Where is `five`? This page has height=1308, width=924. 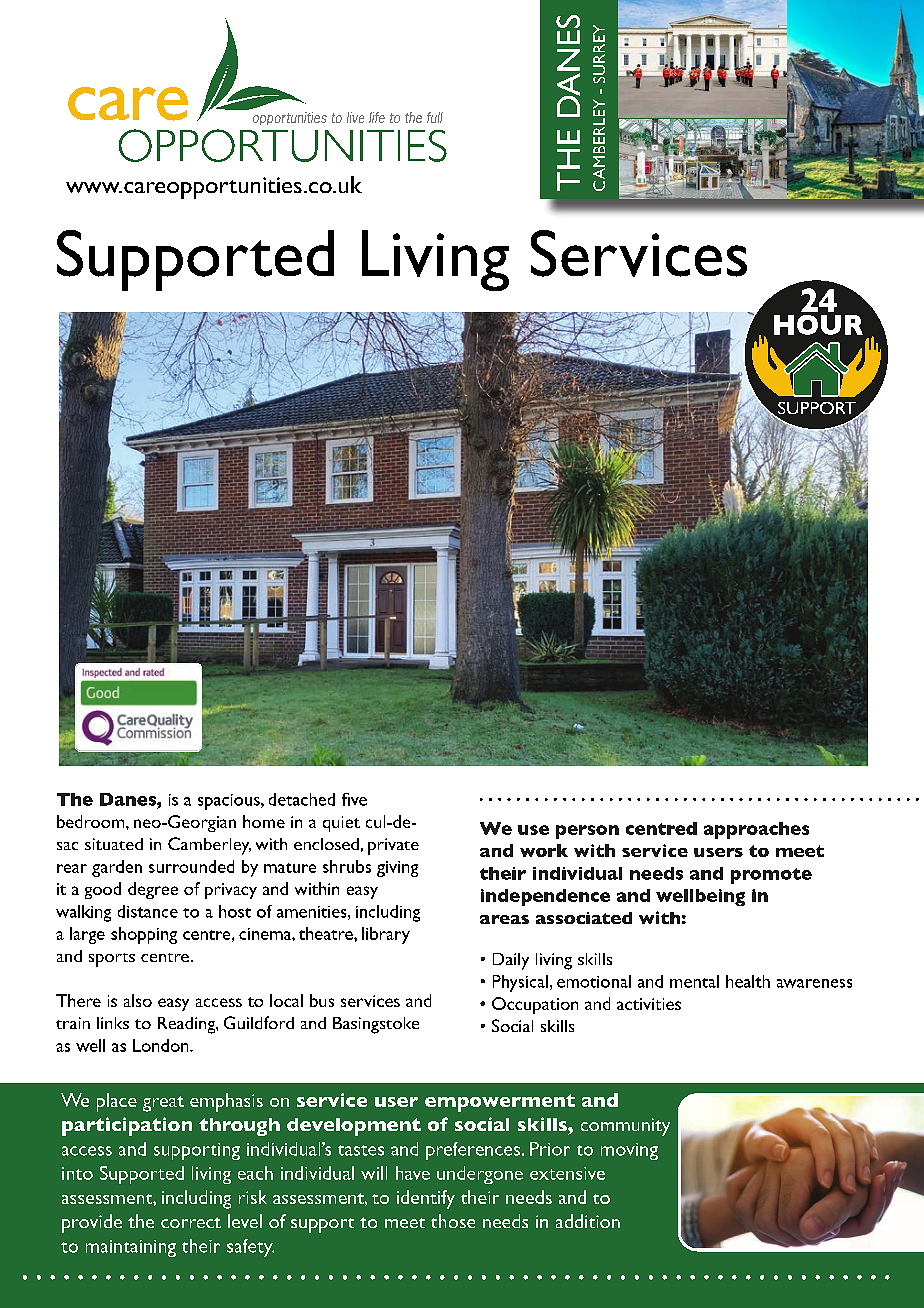
five is located at coordinates (354, 799).
